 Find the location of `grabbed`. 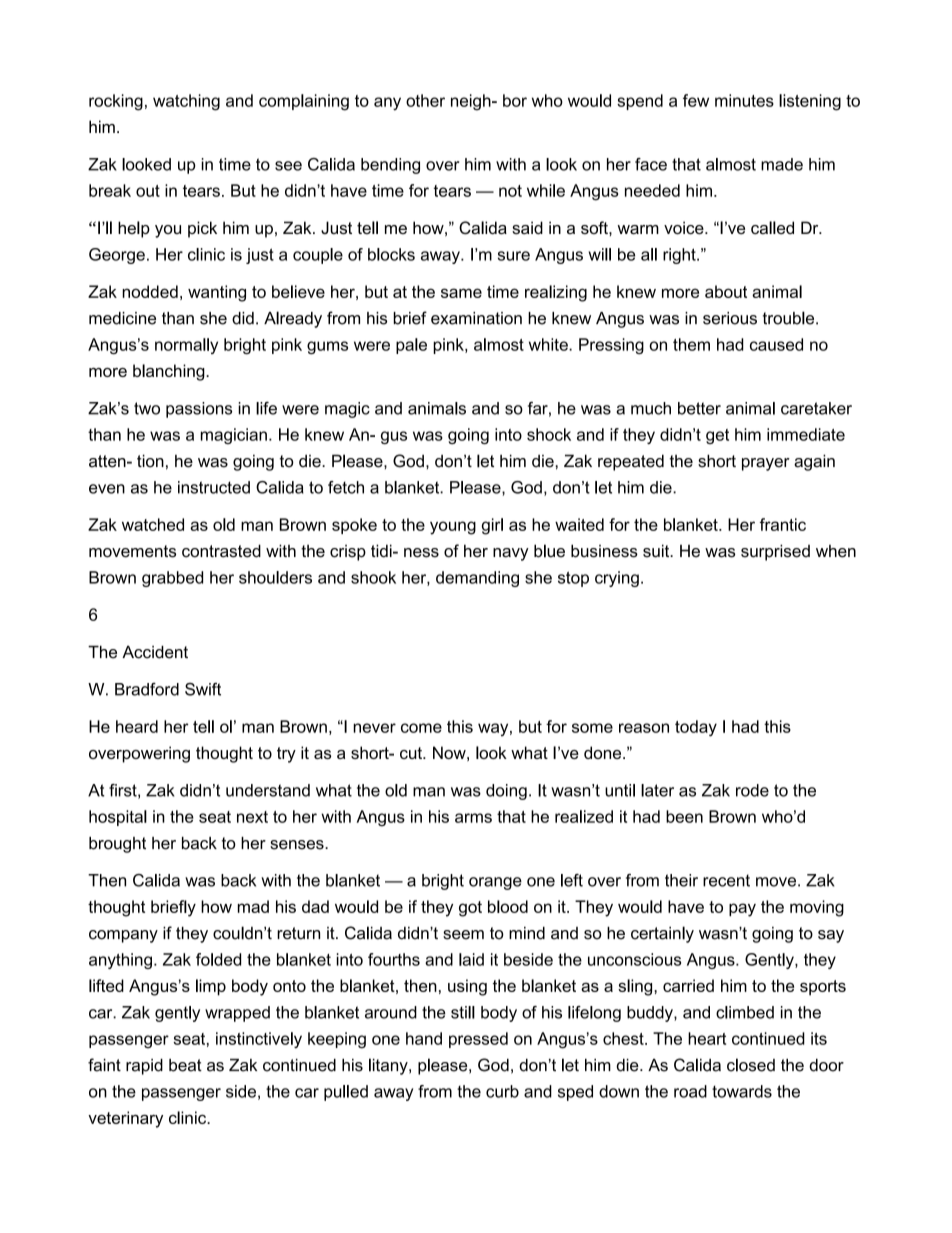

grabbed is located at coordinates (172, 579).
